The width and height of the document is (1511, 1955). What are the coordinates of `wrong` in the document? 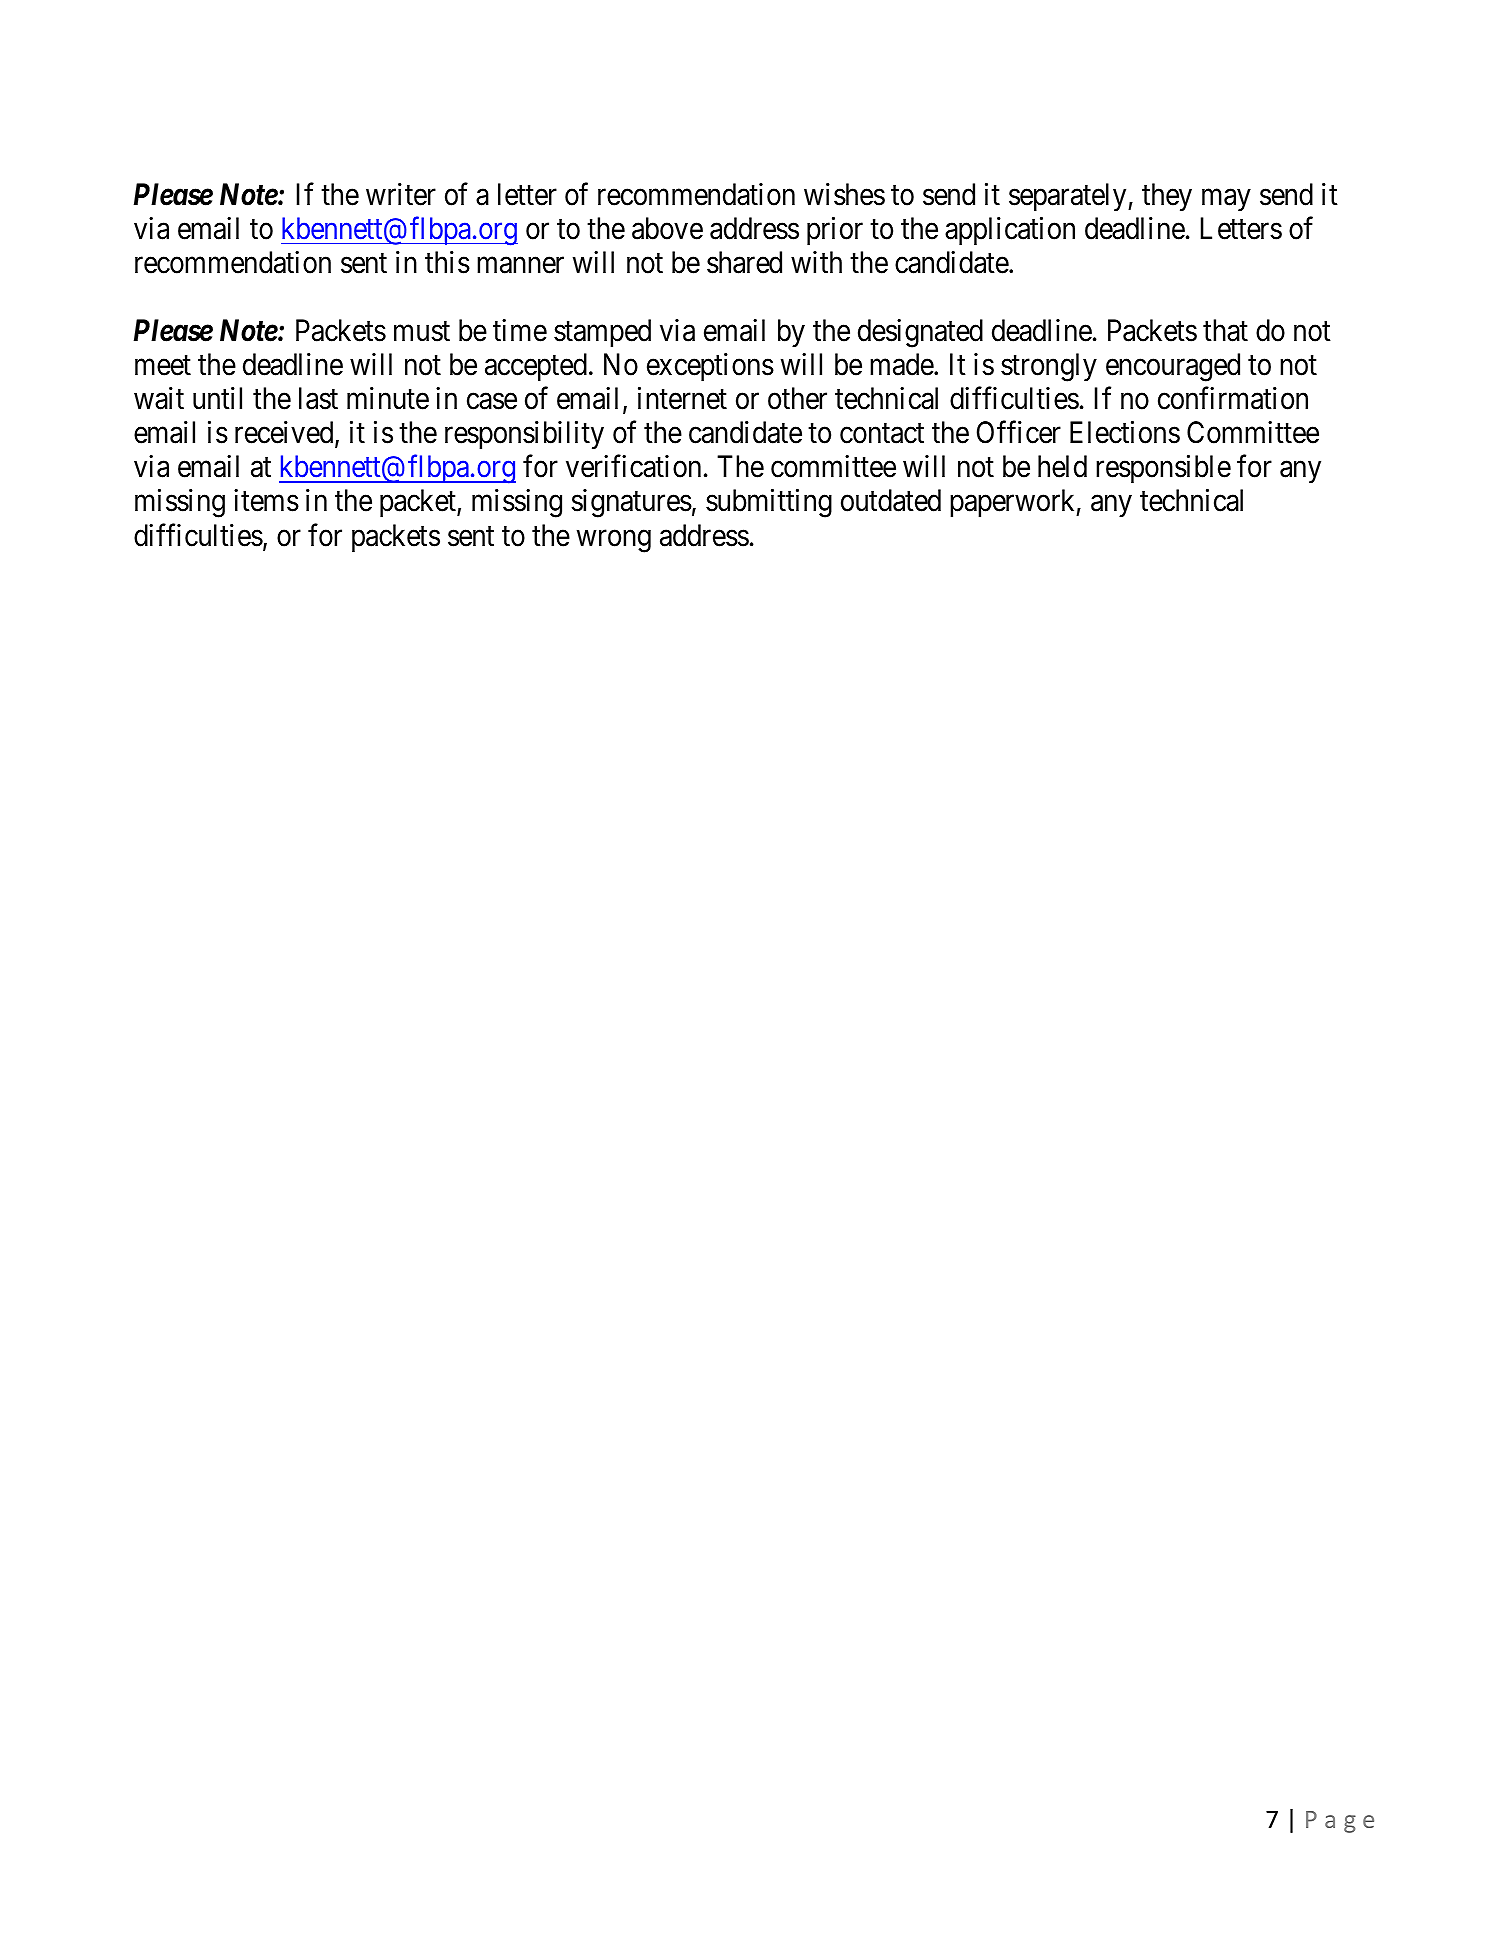 It's located at (614, 541).
